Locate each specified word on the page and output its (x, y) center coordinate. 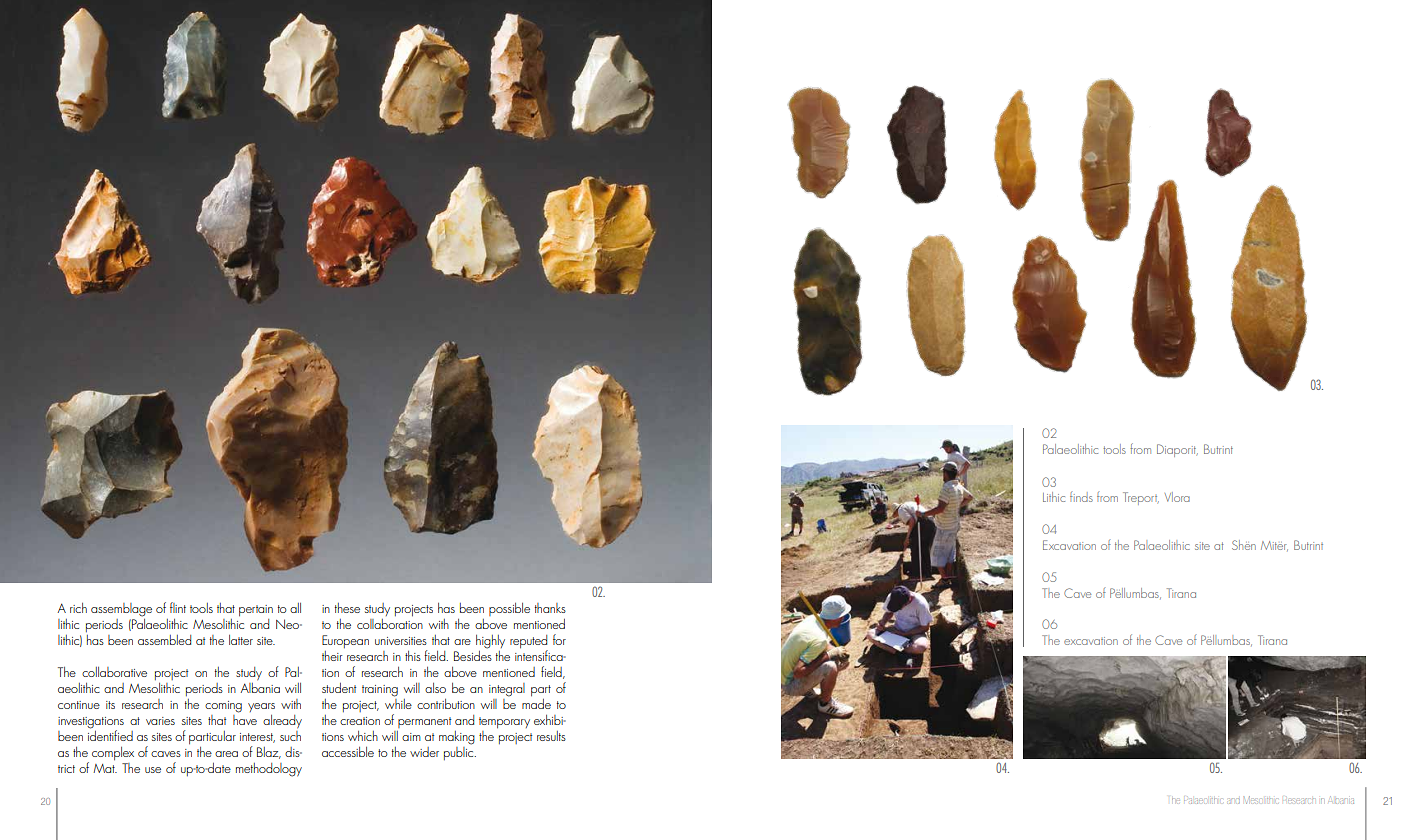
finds (1081, 497)
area (226, 754)
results (551, 736)
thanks (550, 608)
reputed (529, 643)
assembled (164, 640)
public (460, 752)
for (559, 639)
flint (178, 607)
